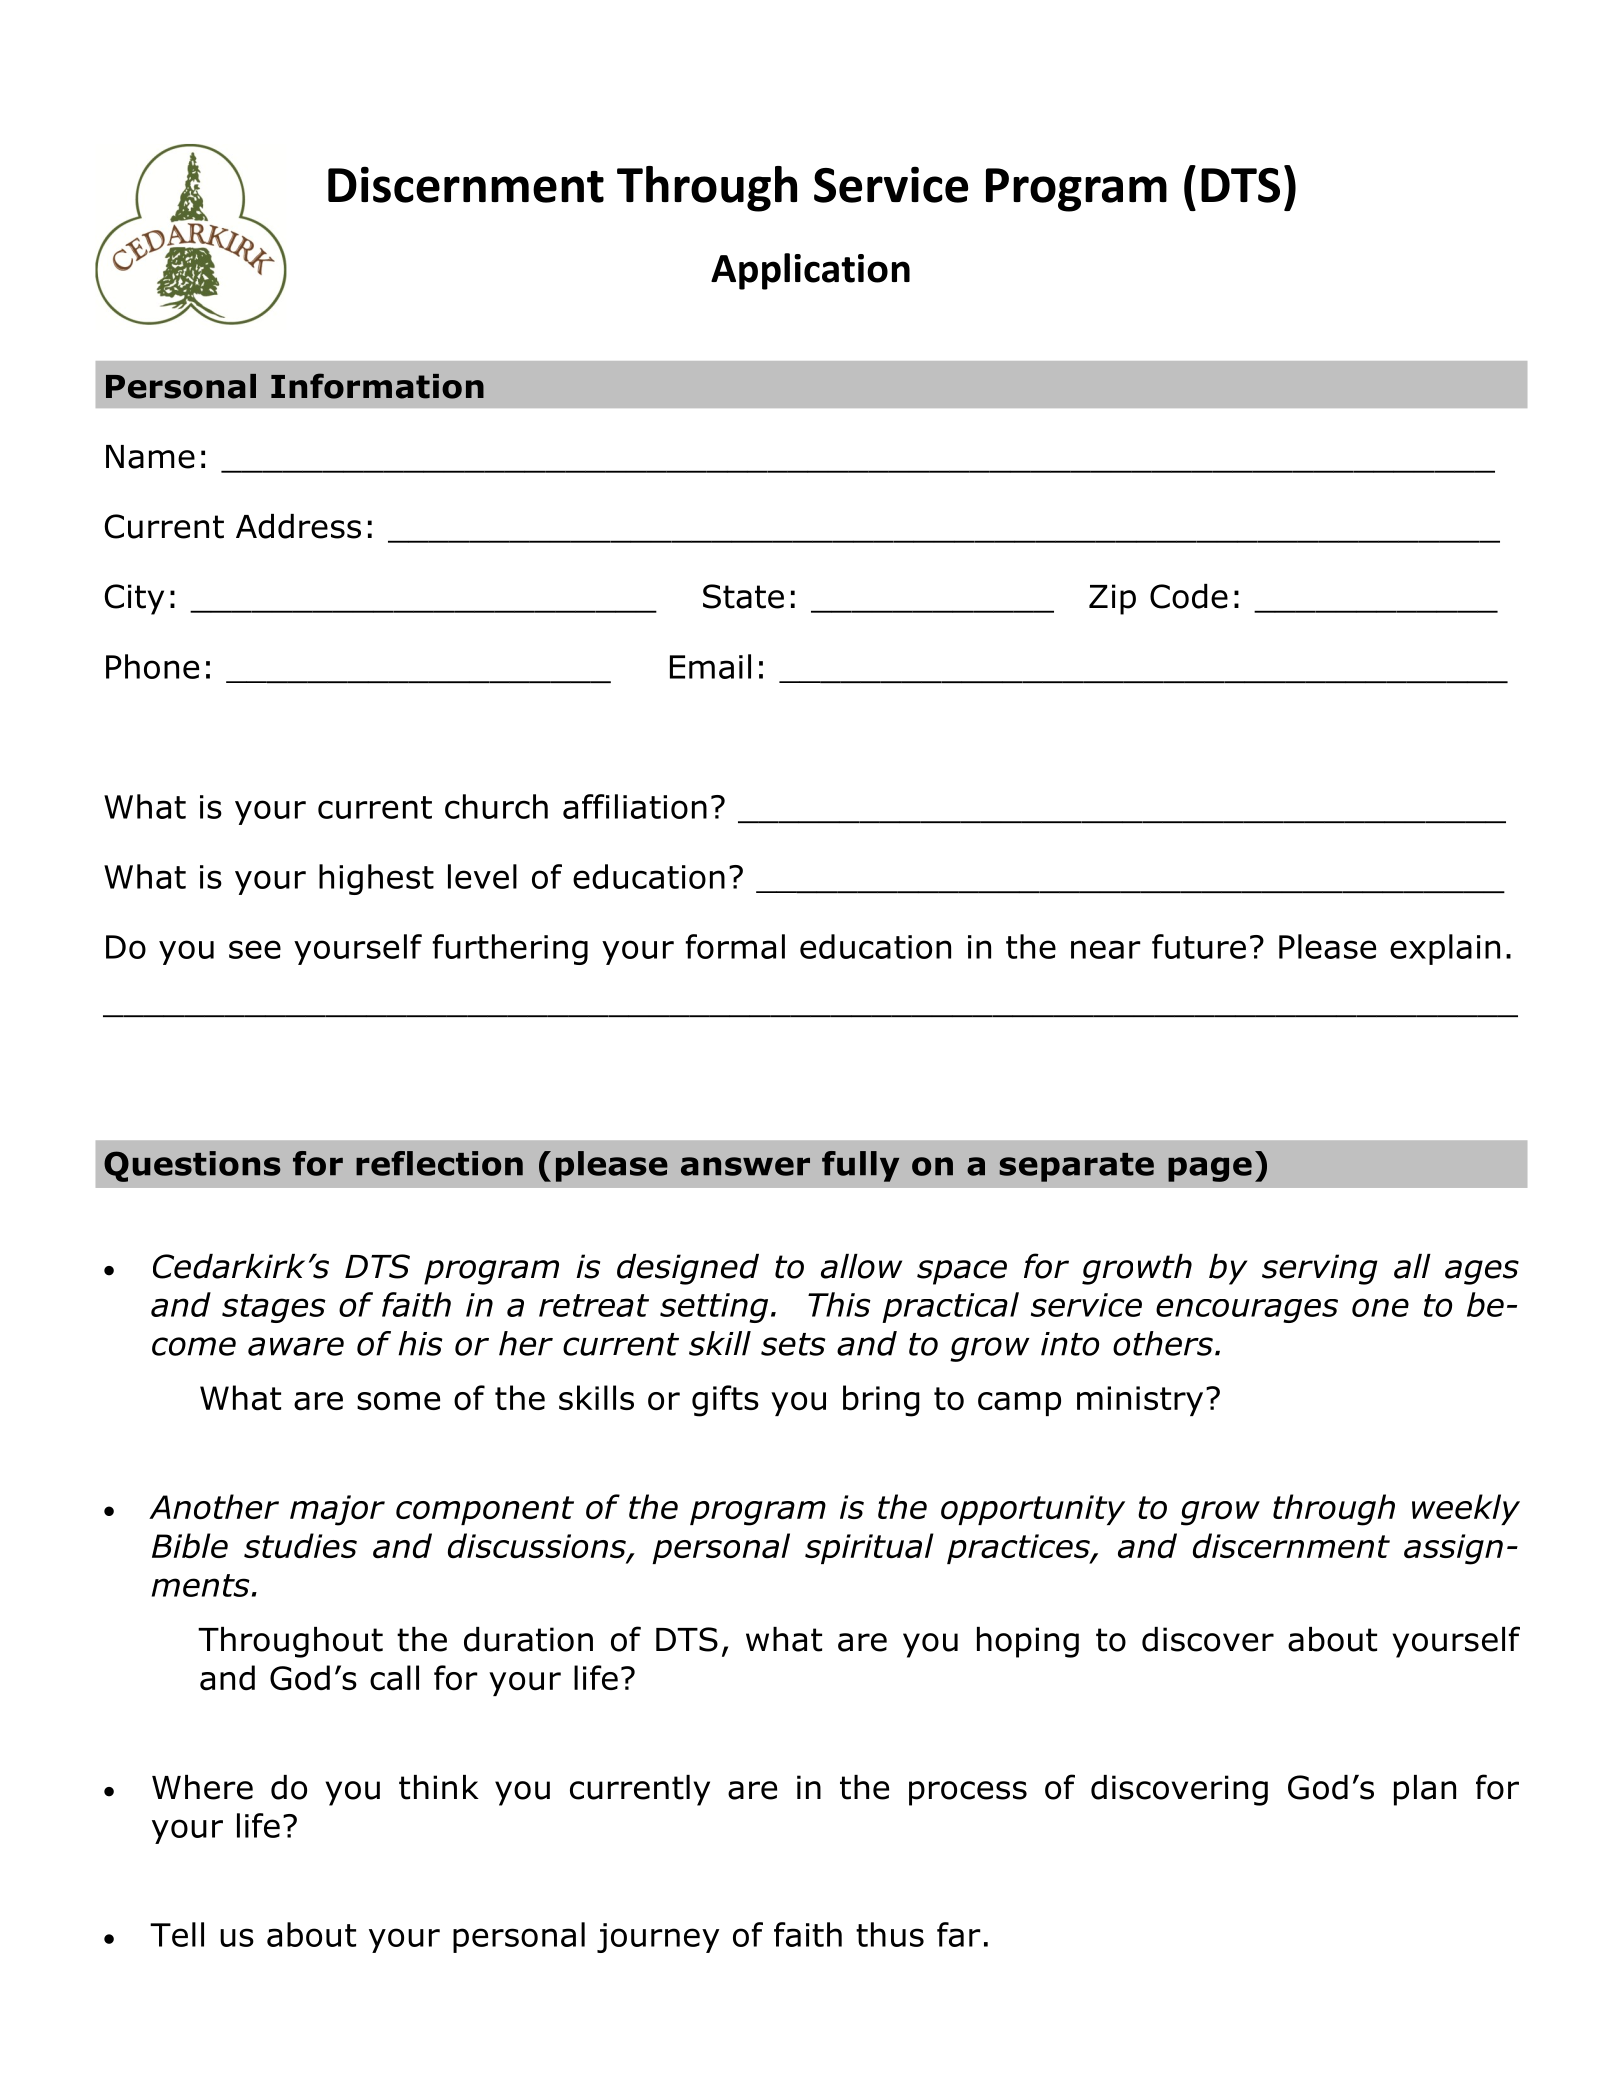 The width and height of the document is (1623, 2100). What do you see at coordinates (177, 1934) in the document?
I see `Tell` at bounding box center [177, 1934].
